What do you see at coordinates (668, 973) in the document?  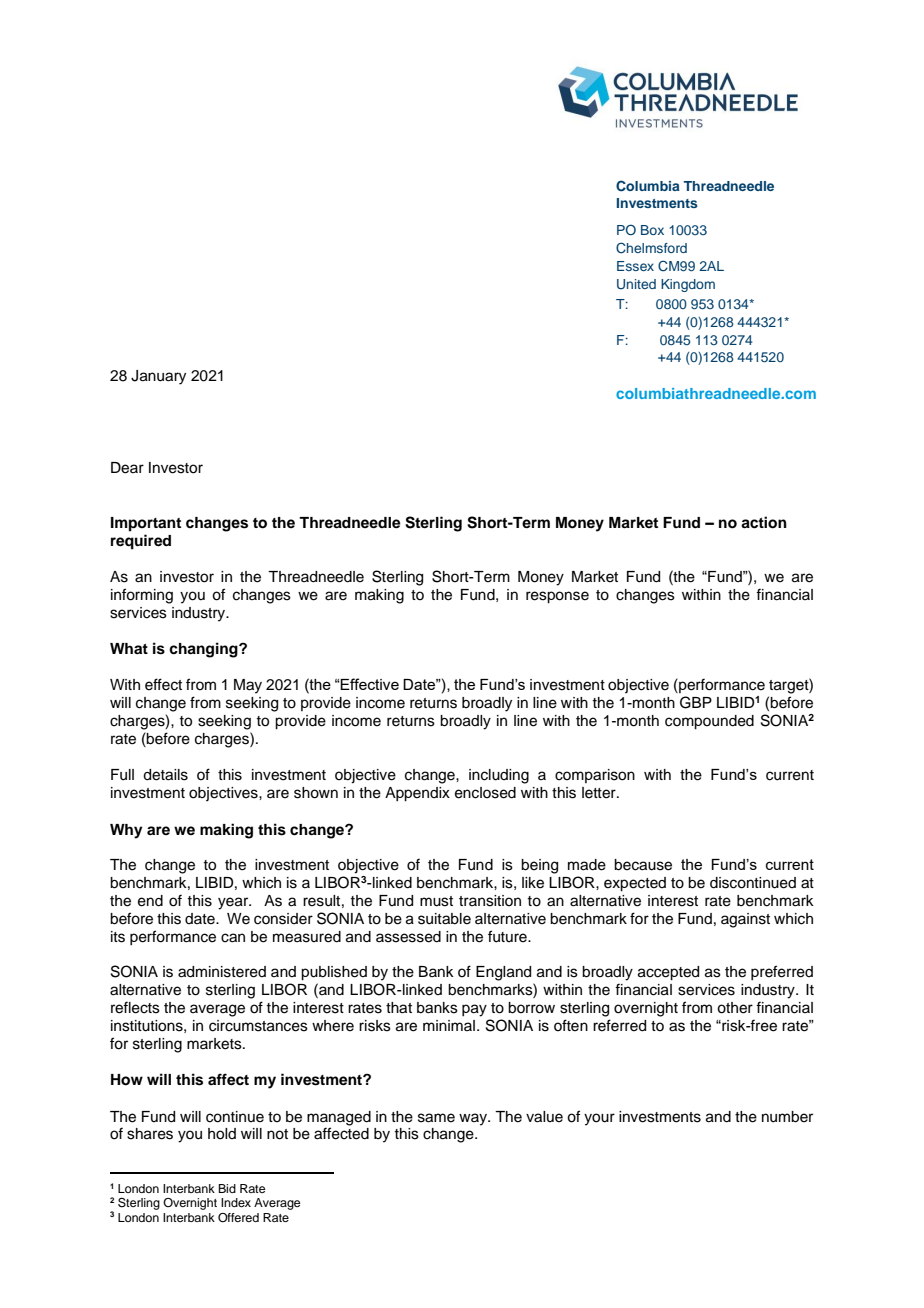 I see `accepted` at bounding box center [668, 973].
